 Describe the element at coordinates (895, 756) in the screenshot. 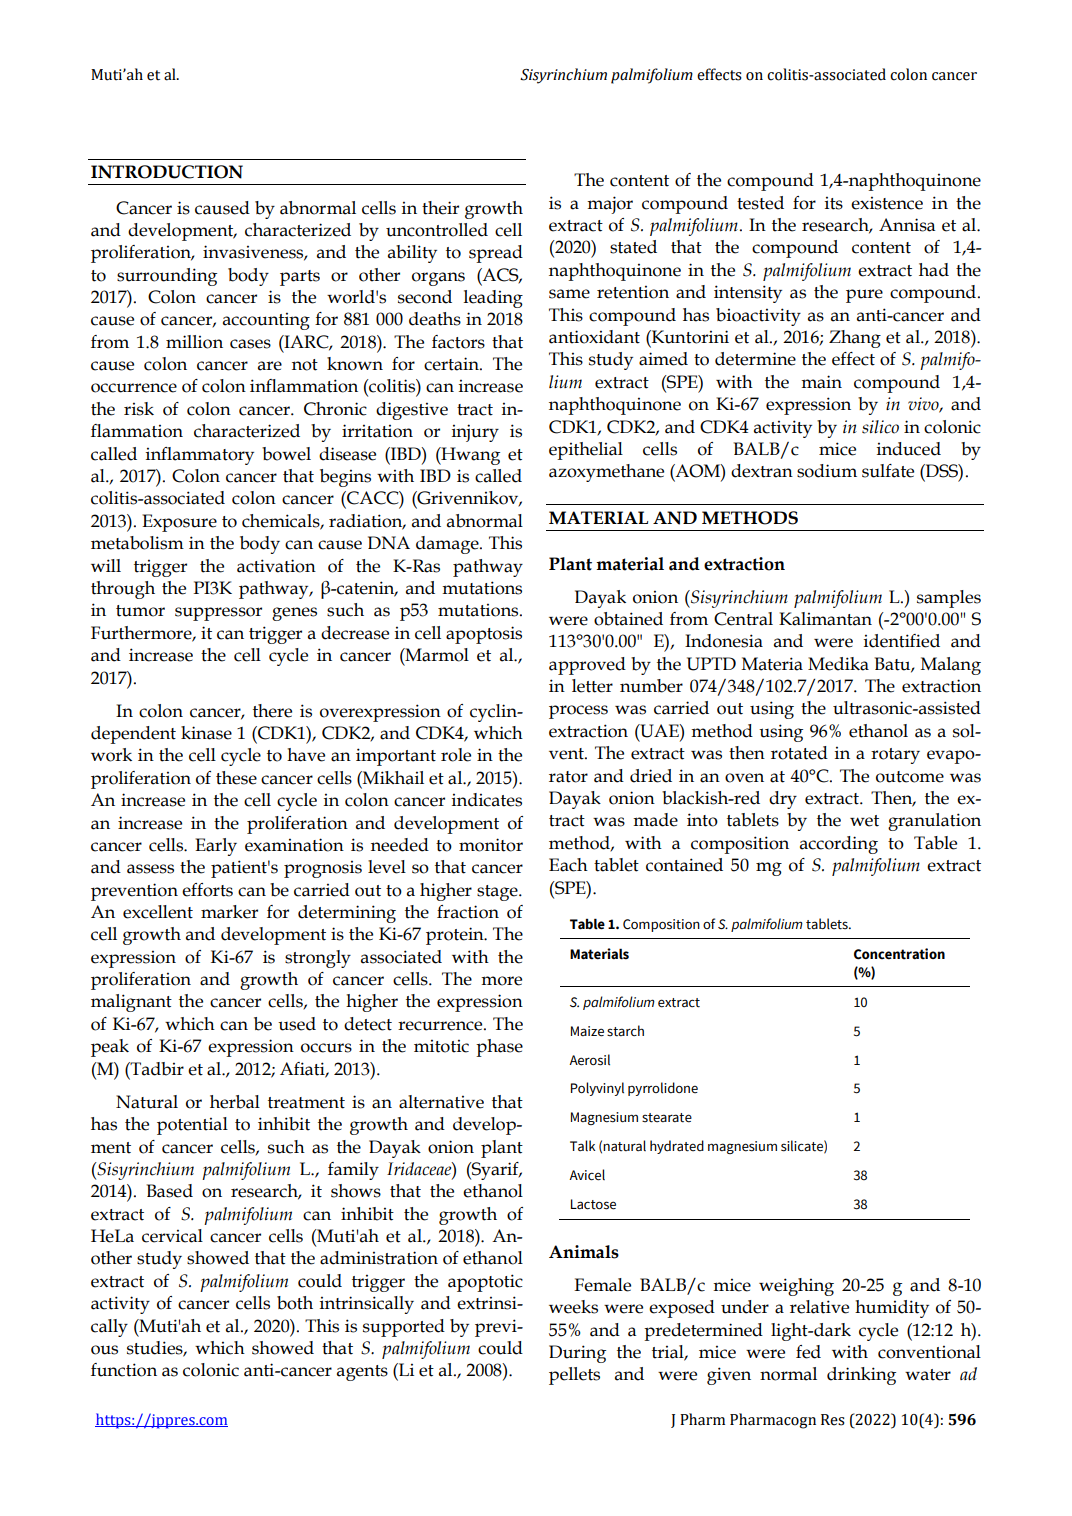

I see `rotary` at that location.
